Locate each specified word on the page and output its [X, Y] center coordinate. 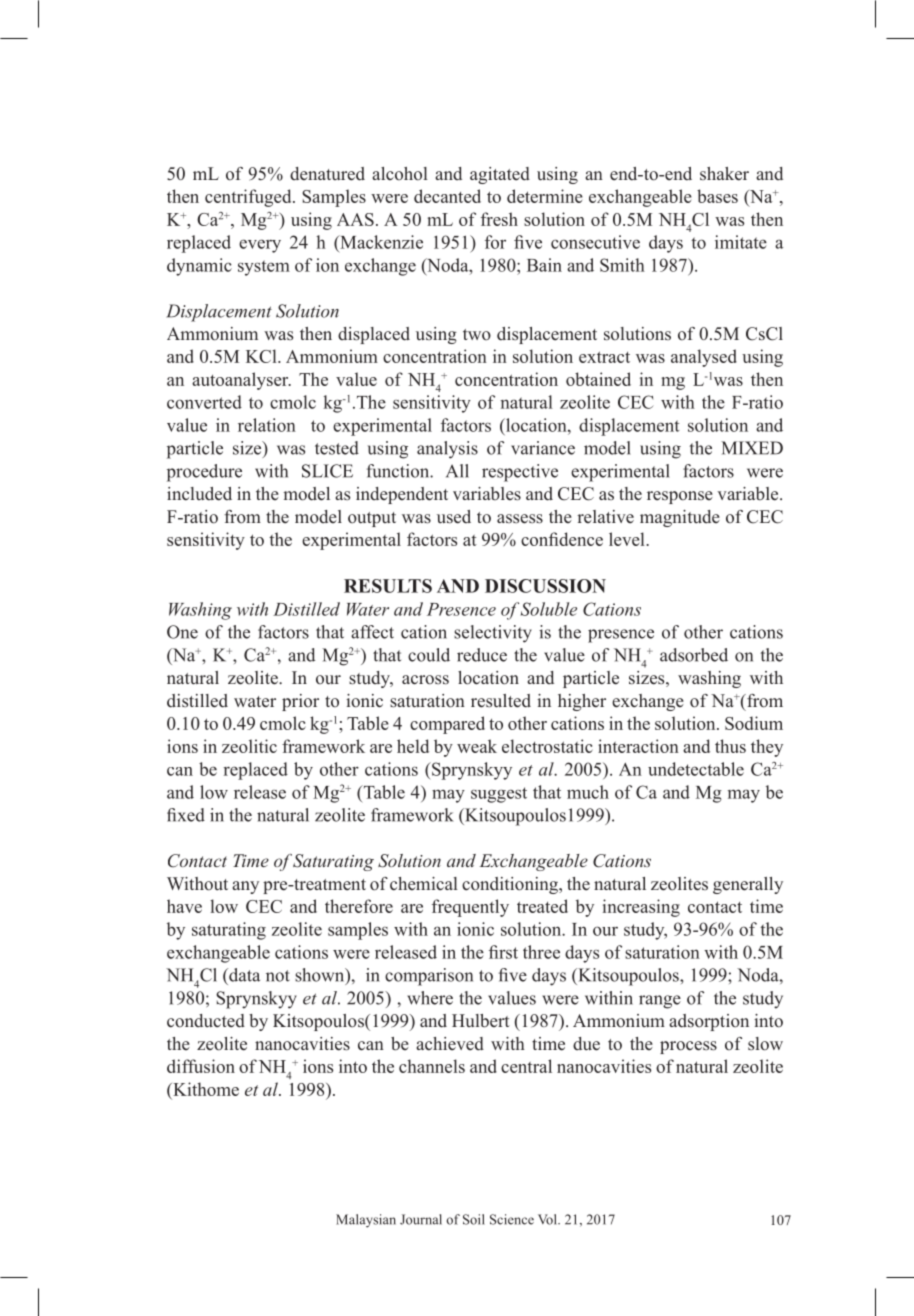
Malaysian [366, 1221]
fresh [499, 219]
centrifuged [249, 198]
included [199, 494]
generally [748, 885]
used [454, 517]
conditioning [511, 885]
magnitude [680, 518]
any [245, 887]
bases [717, 196]
